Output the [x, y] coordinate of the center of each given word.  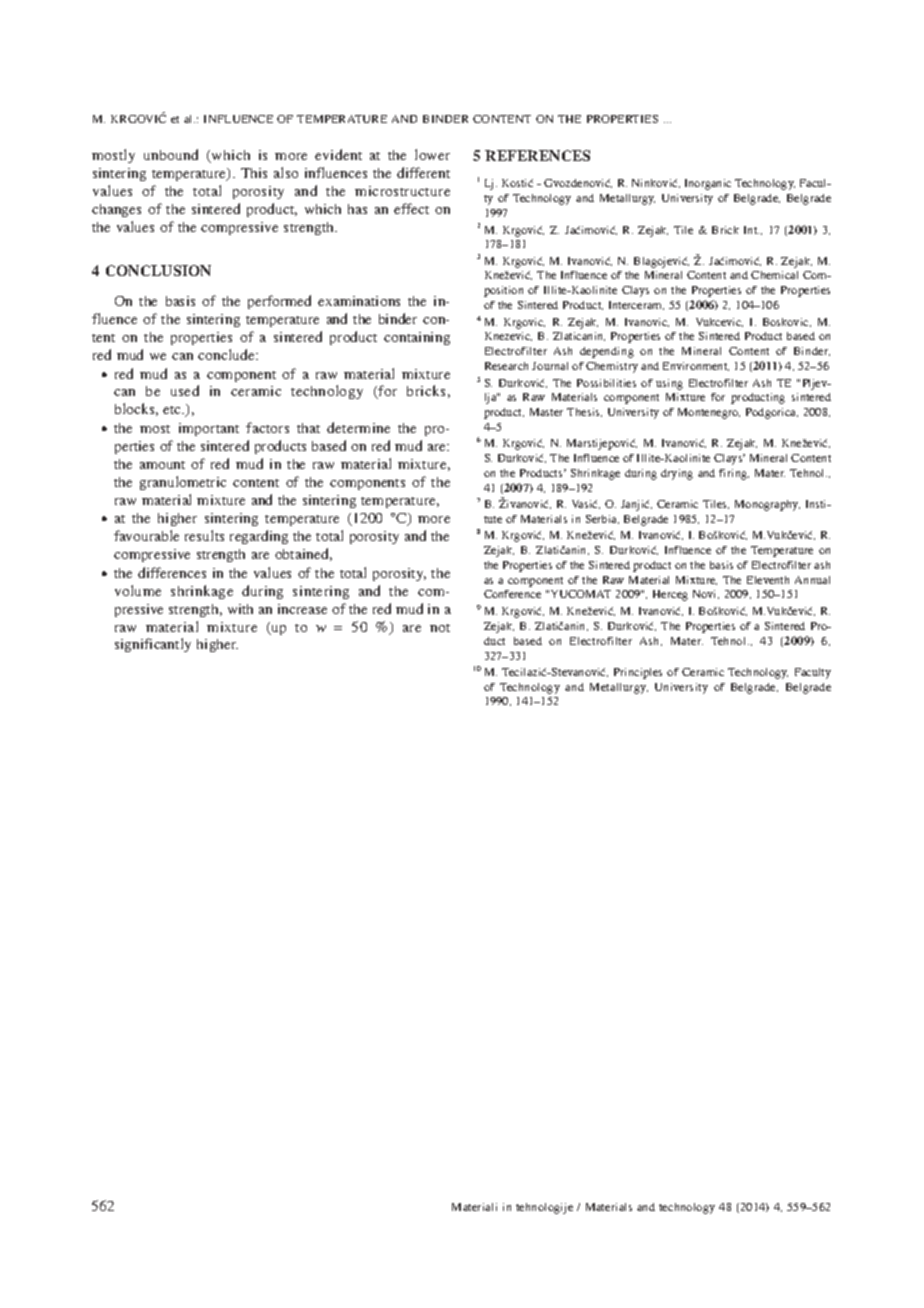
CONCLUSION [158, 270]
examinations [359, 301]
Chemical [774, 275]
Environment [696, 366]
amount [162, 465]
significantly [153, 645]
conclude [227, 354]
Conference [512, 594]
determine [358, 427]
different [423, 172]
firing [734, 474]
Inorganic [708, 184]
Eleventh [768, 580]
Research [506, 366]
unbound [171, 154]
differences [172, 572]
